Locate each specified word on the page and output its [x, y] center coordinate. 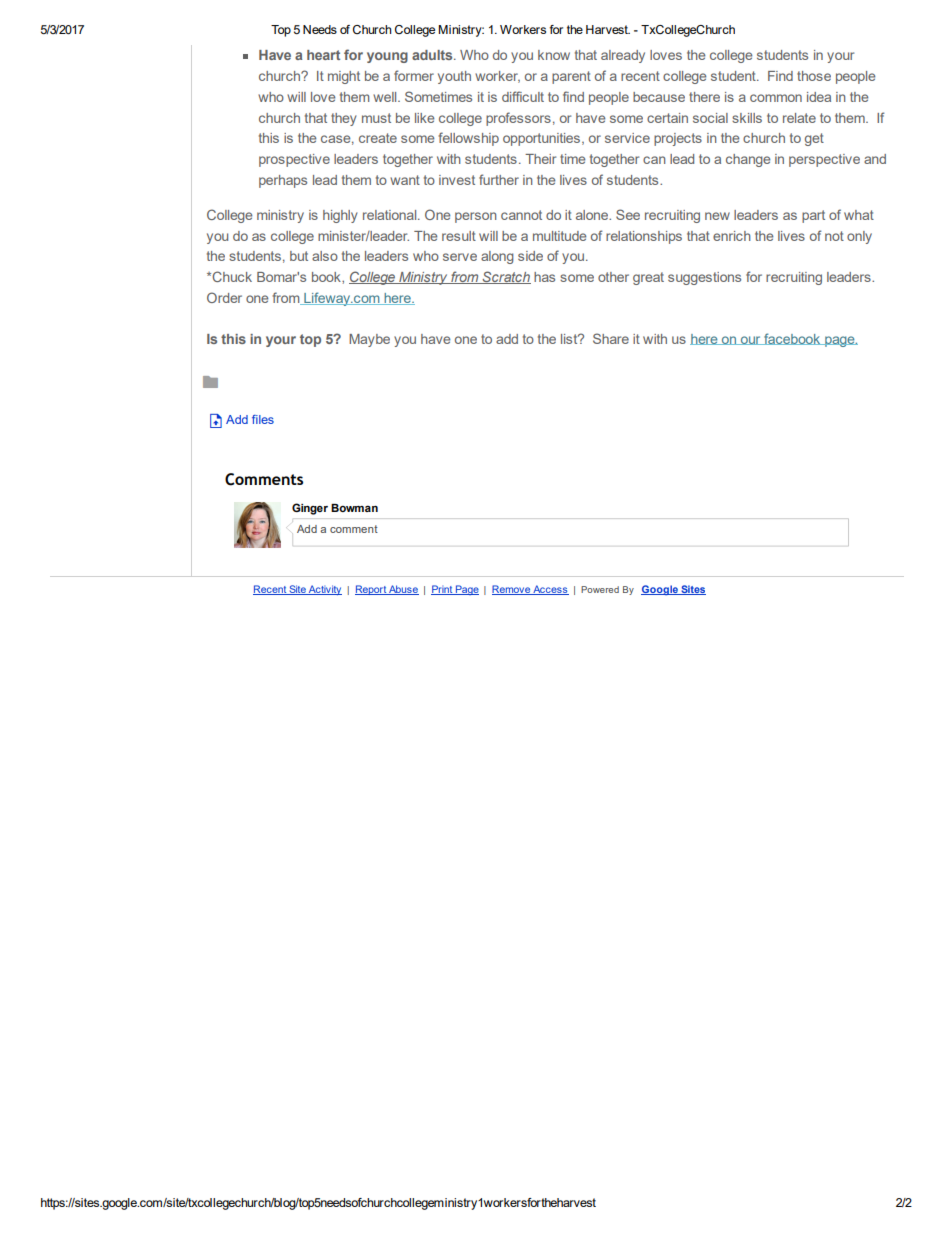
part [813, 216]
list [570, 339]
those [814, 76]
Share [611, 338]
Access [550, 590]
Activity [324, 590]
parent [571, 77]
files [263, 419]
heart [323, 55]
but [299, 256]
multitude [559, 236]
